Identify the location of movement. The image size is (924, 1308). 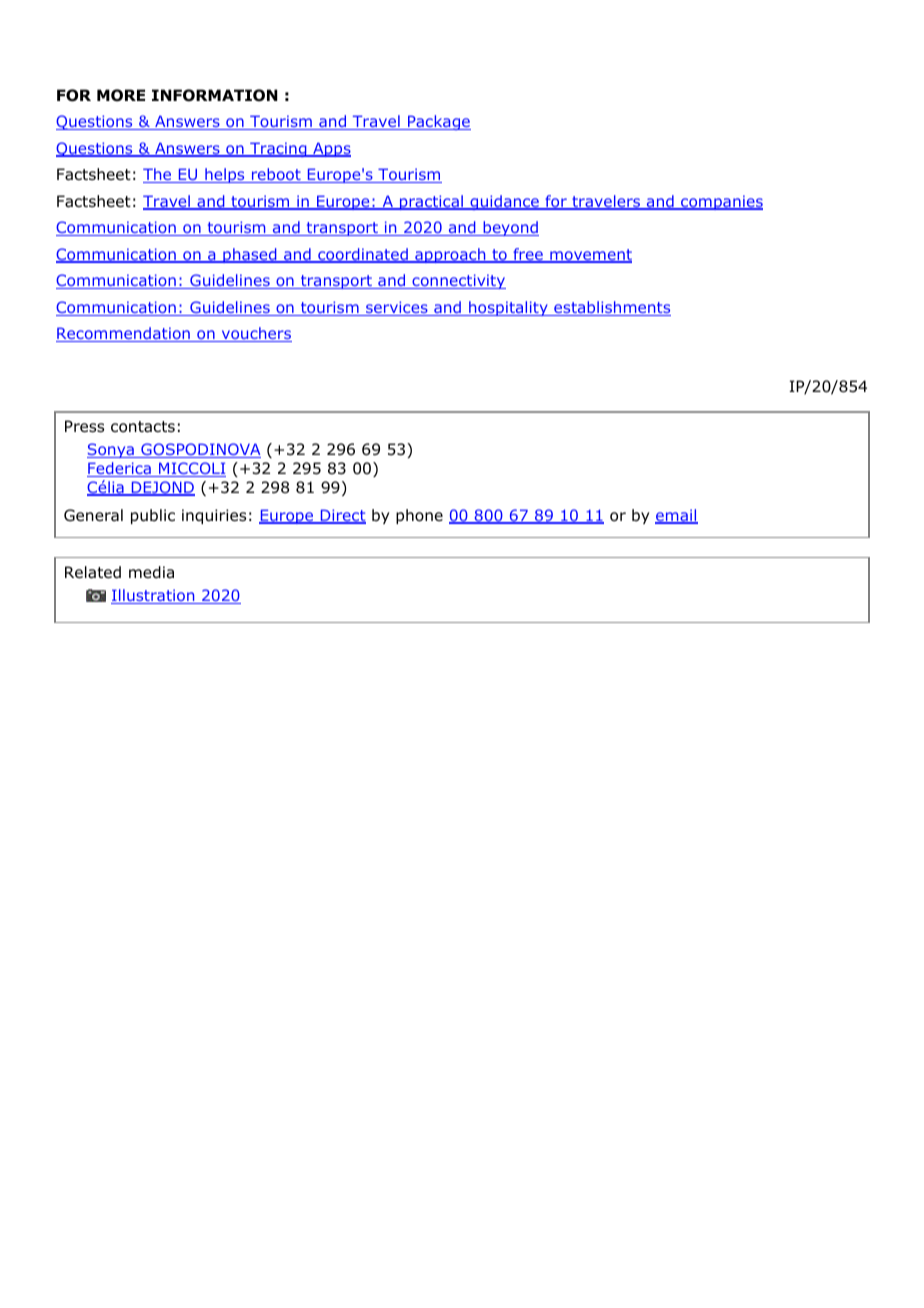
(590, 256).
